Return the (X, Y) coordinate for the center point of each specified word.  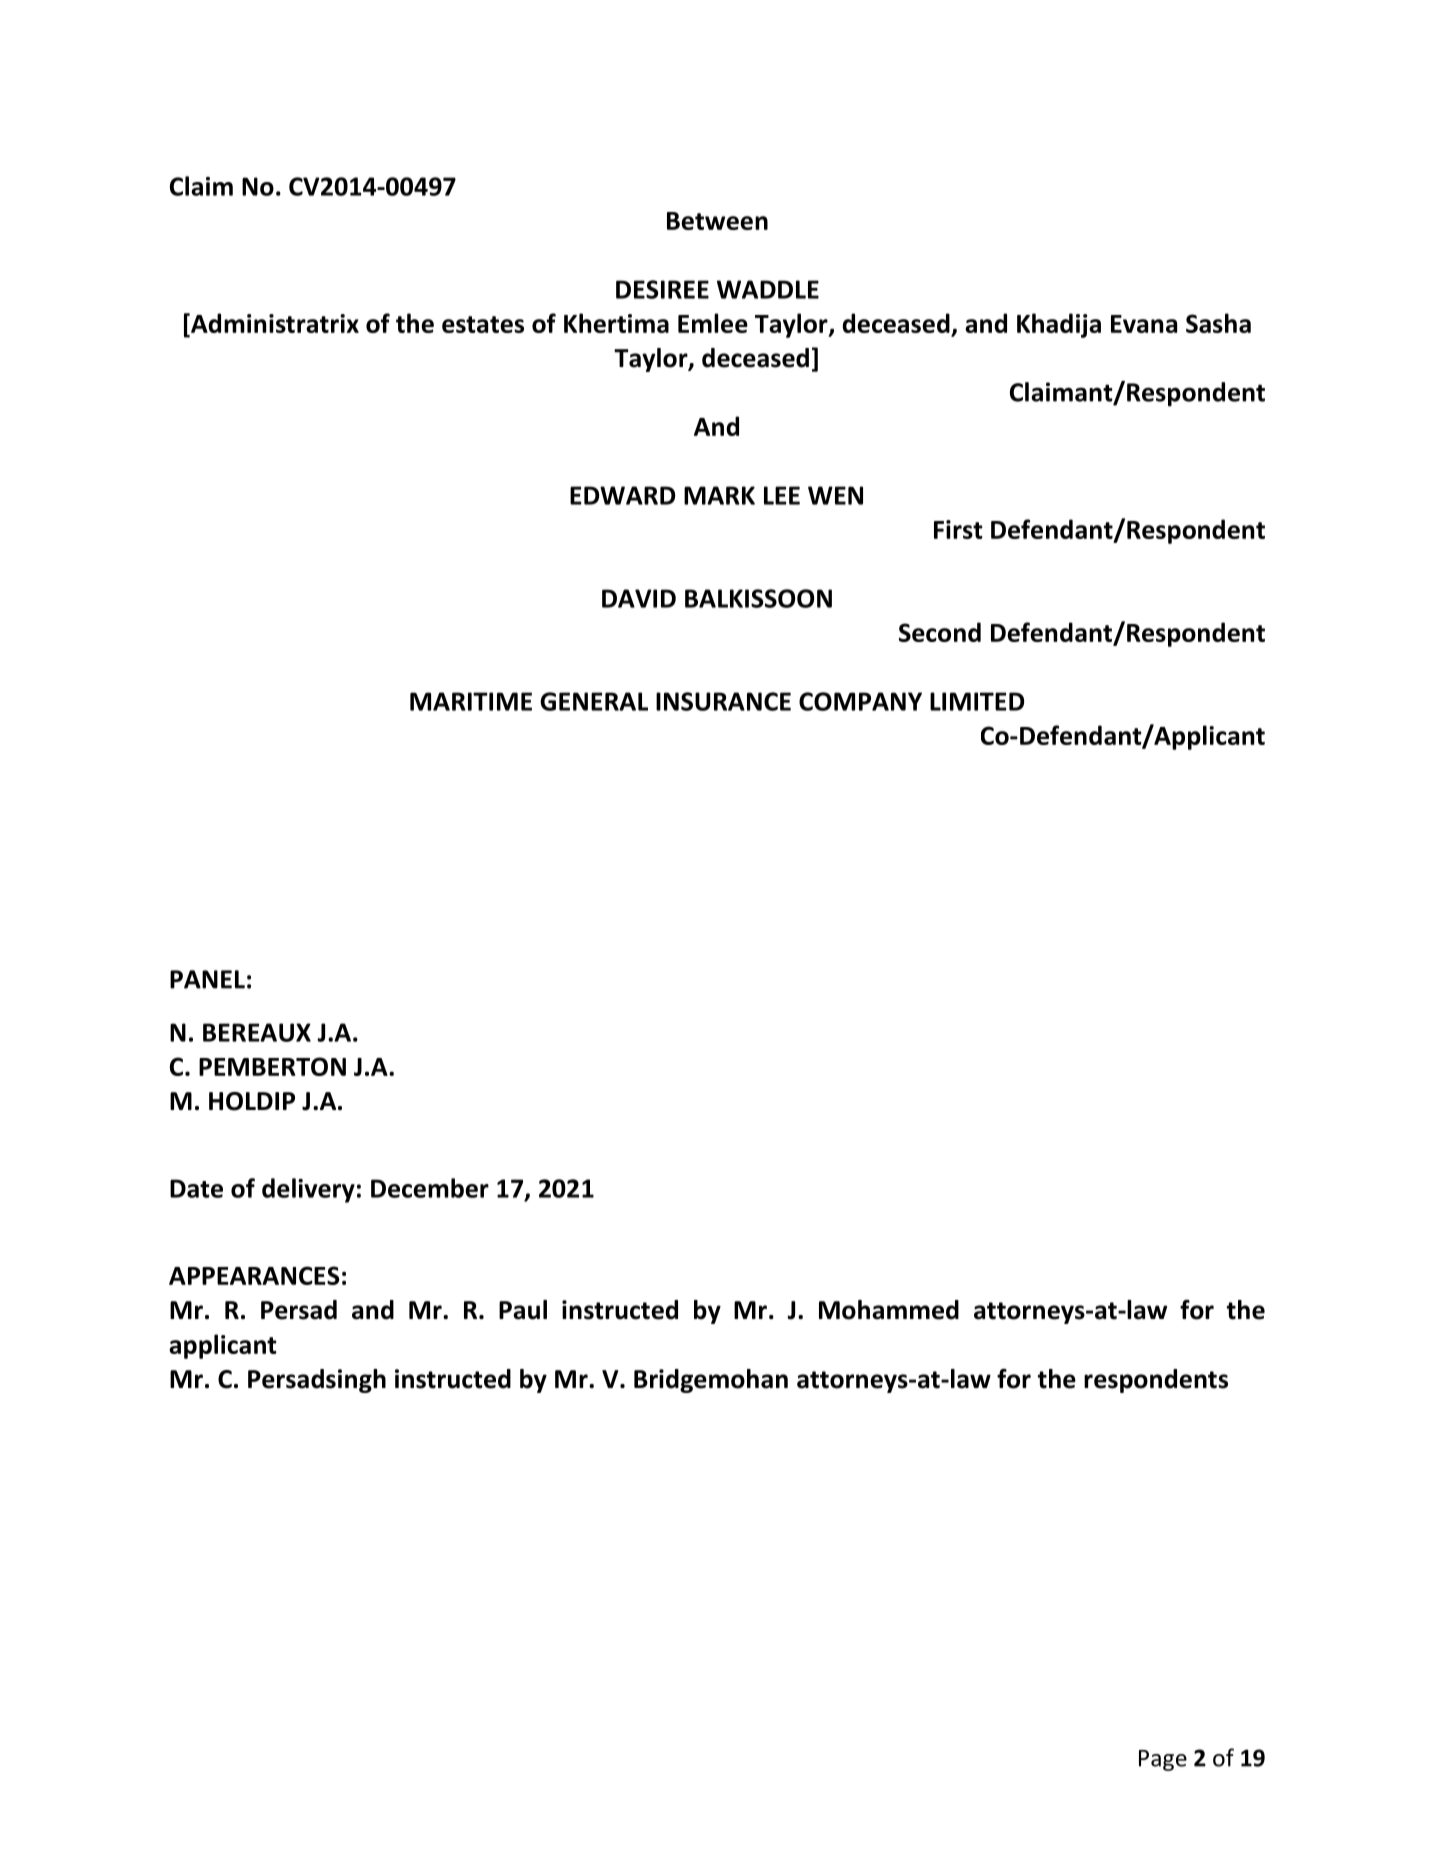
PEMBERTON (272, 1066)
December (430, 1188)
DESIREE (662, 289)
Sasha (1218, 323)
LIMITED (977, 701)
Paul (523, 1310)
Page (1163, 1760)
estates (483, 324)
